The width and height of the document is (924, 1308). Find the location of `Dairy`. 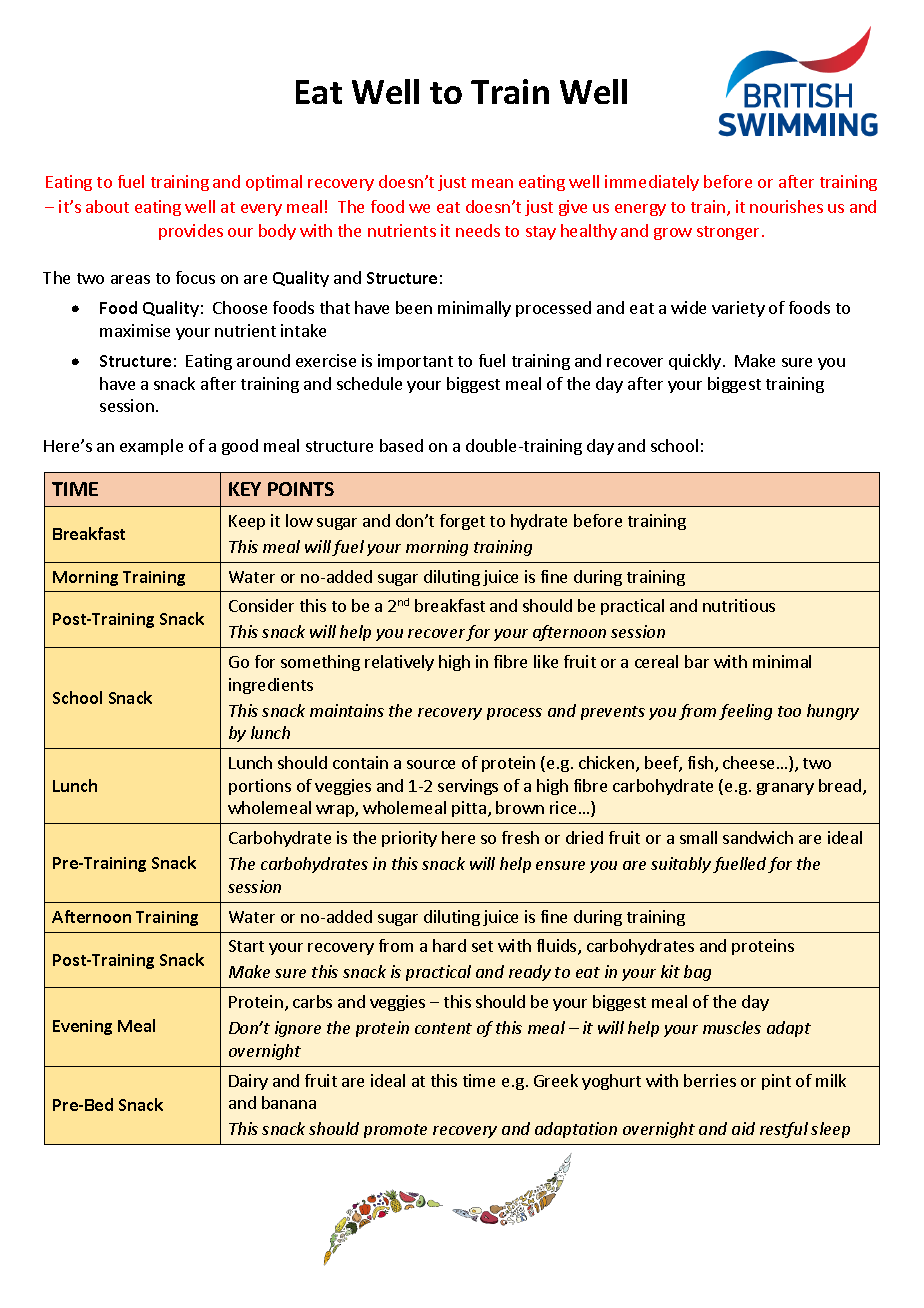

Dairy is located at coordinates (248, 1082).
